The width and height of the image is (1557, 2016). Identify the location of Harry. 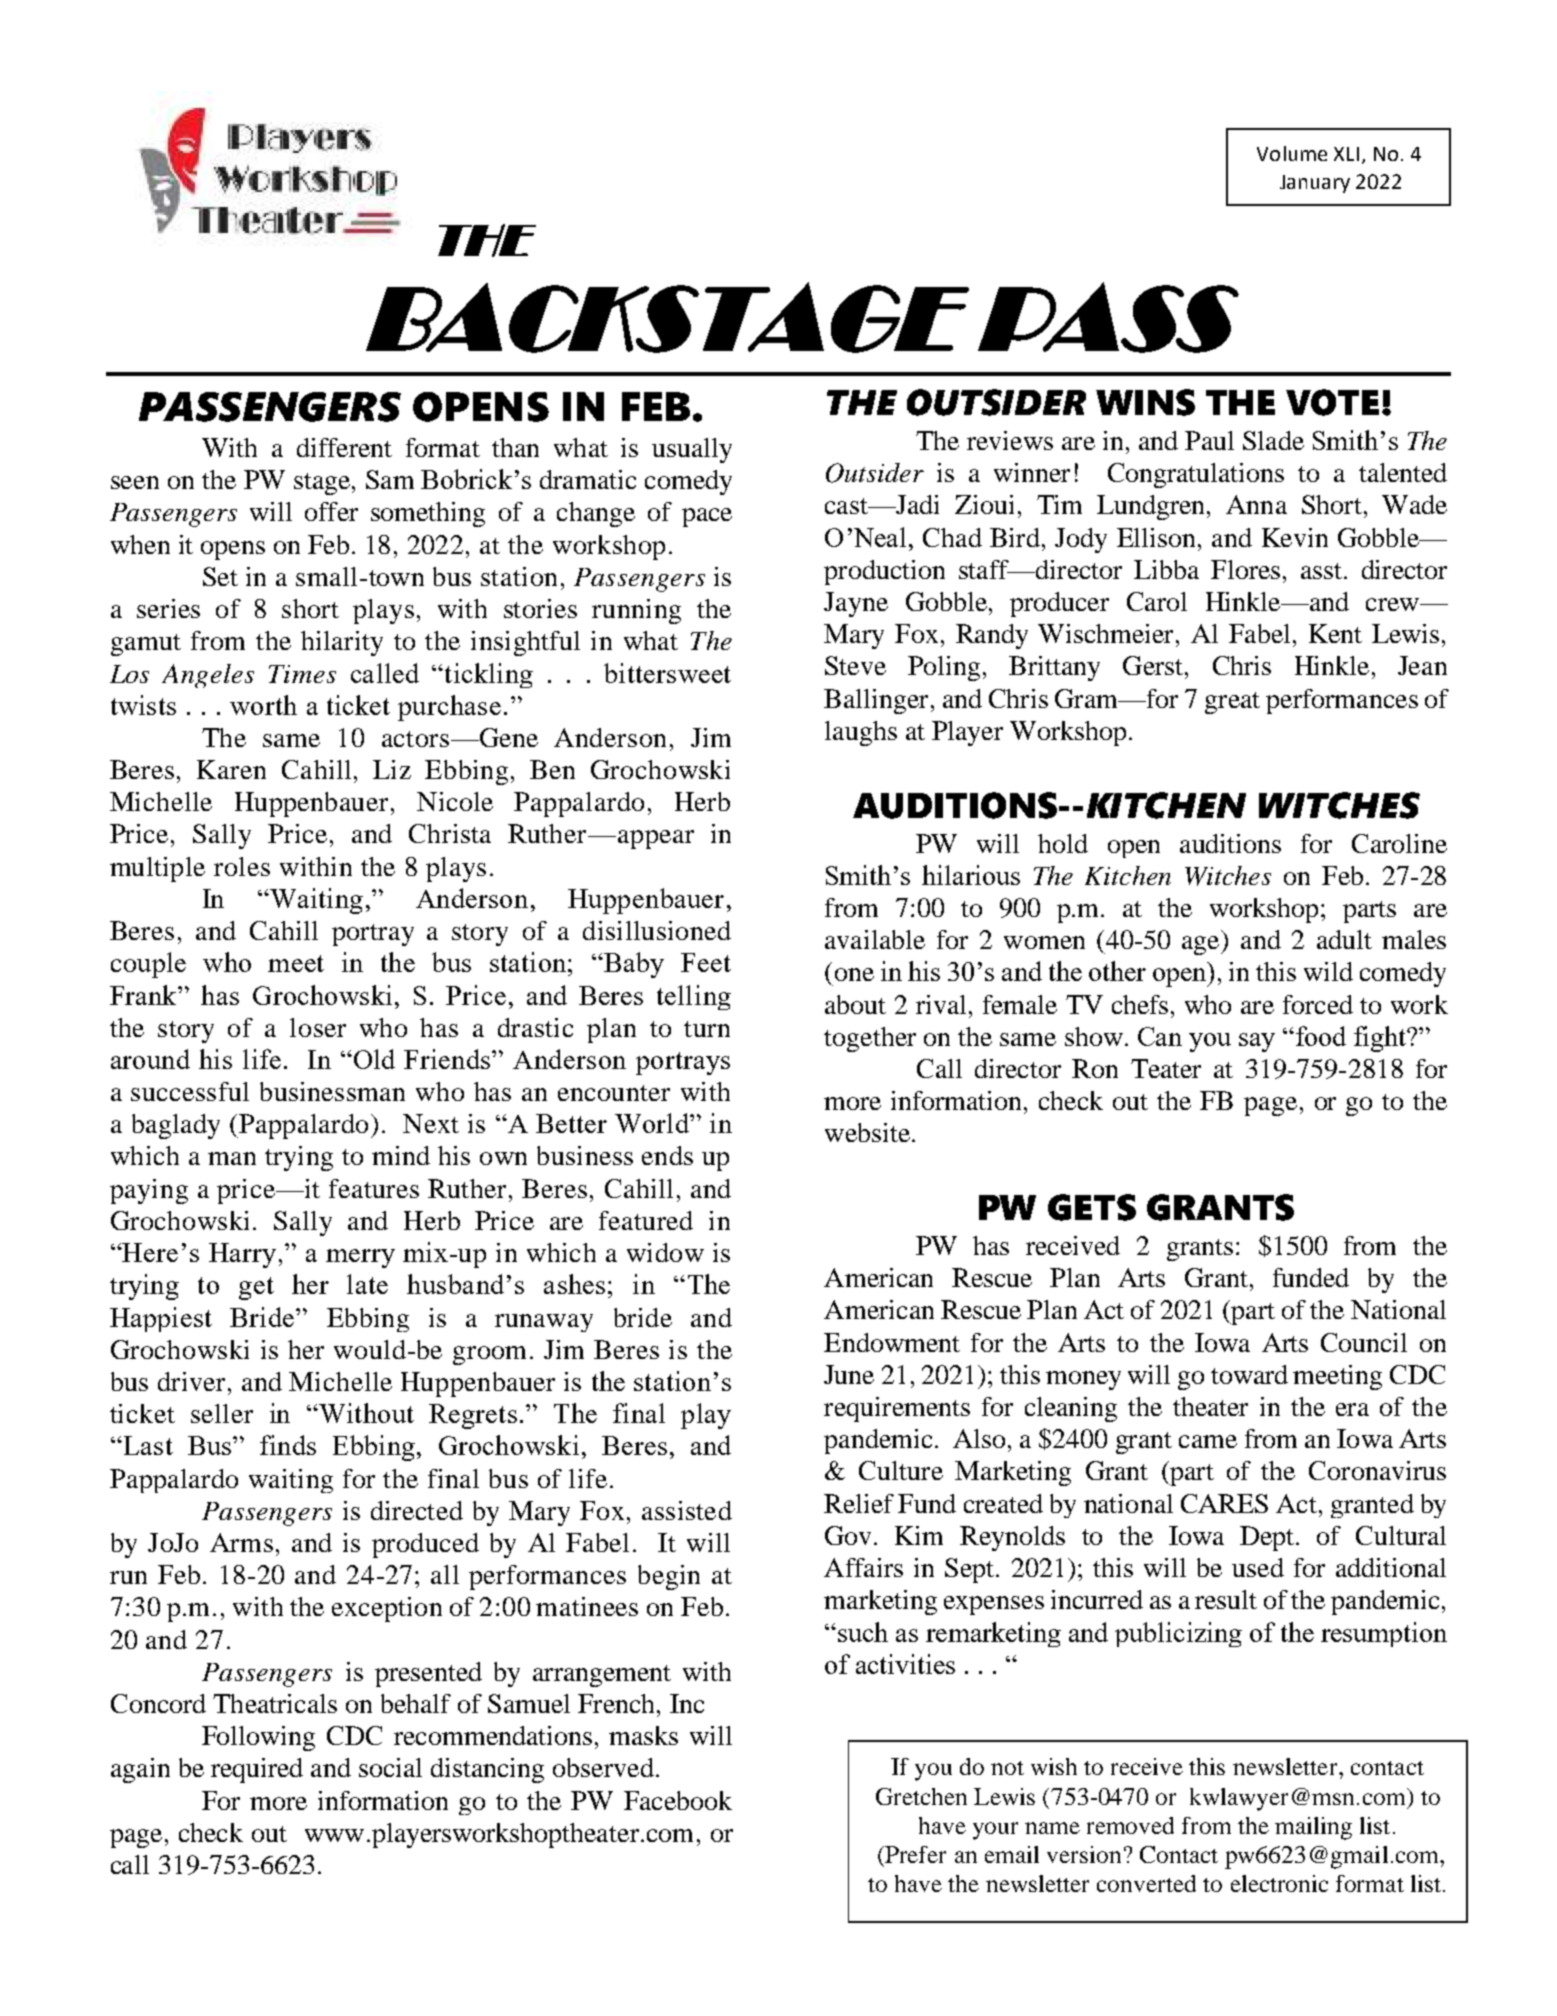
(242, 1255).
